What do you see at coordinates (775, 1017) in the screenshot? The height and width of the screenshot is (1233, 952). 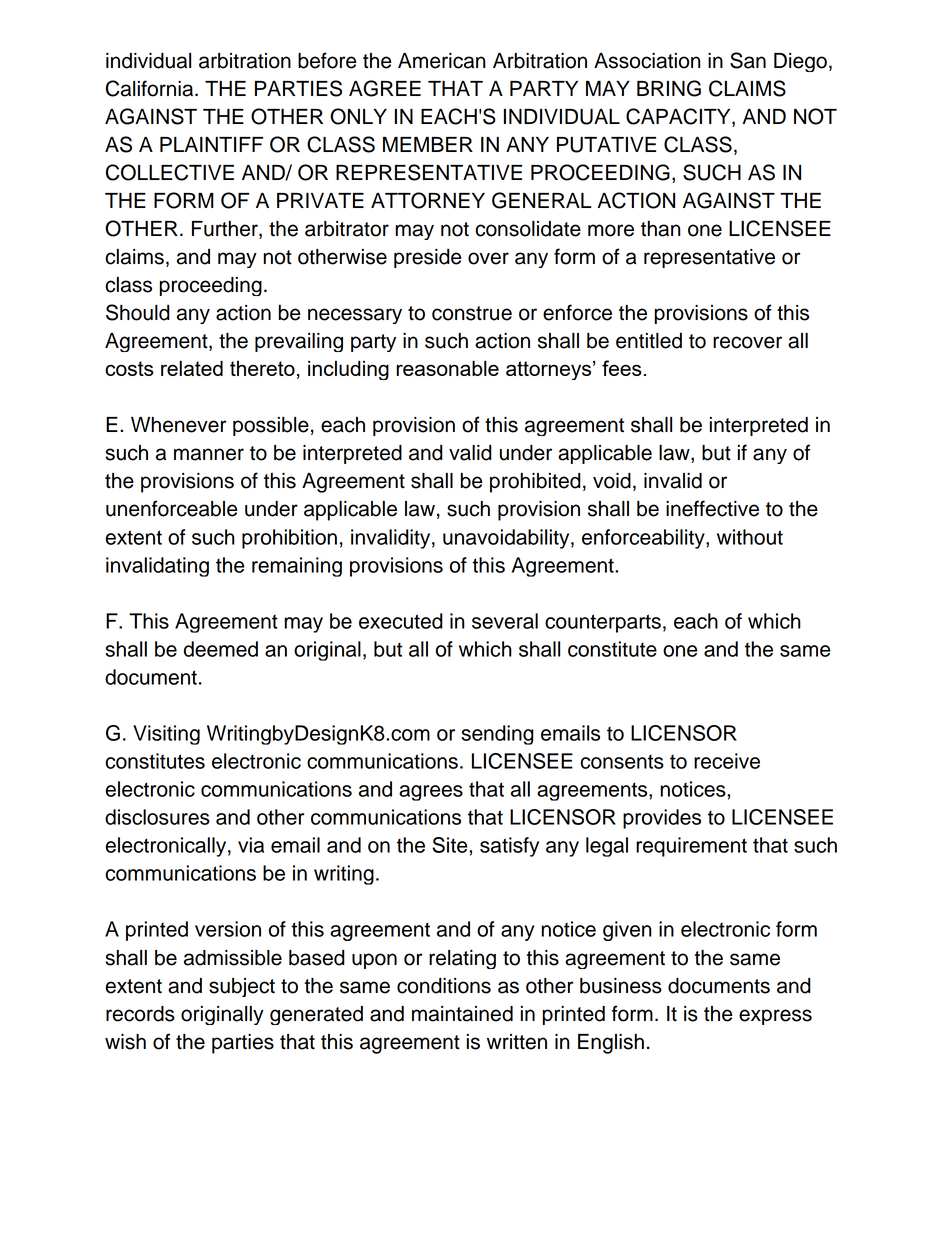 I see `express` at bounding box center [775, 1017].
